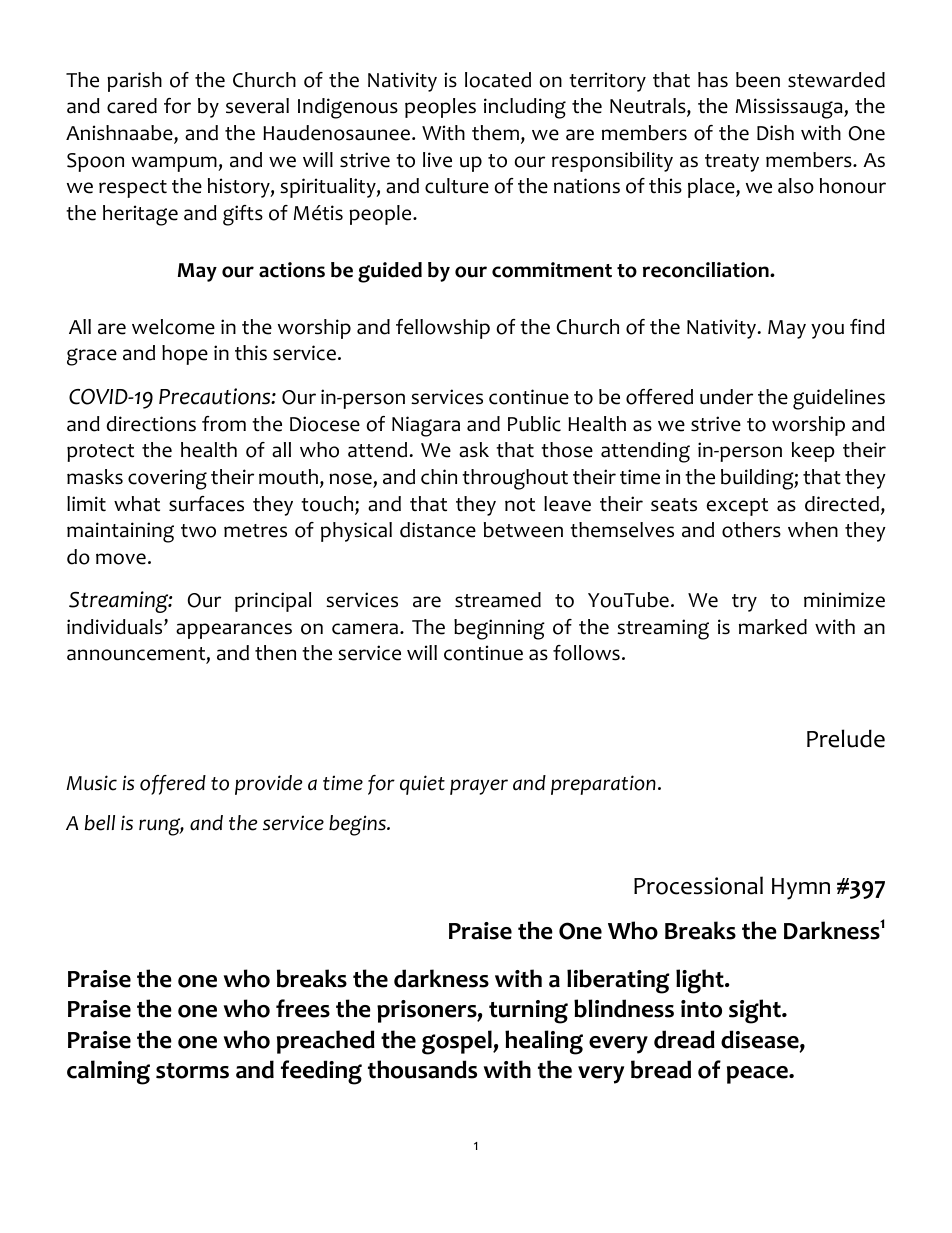 Image resolution: width=952 pixels, height=1233 pixels. What do you see at coordinates (790, 108) in the screenshot?
I see `Mississauga` at bounding box center [790, 108].
